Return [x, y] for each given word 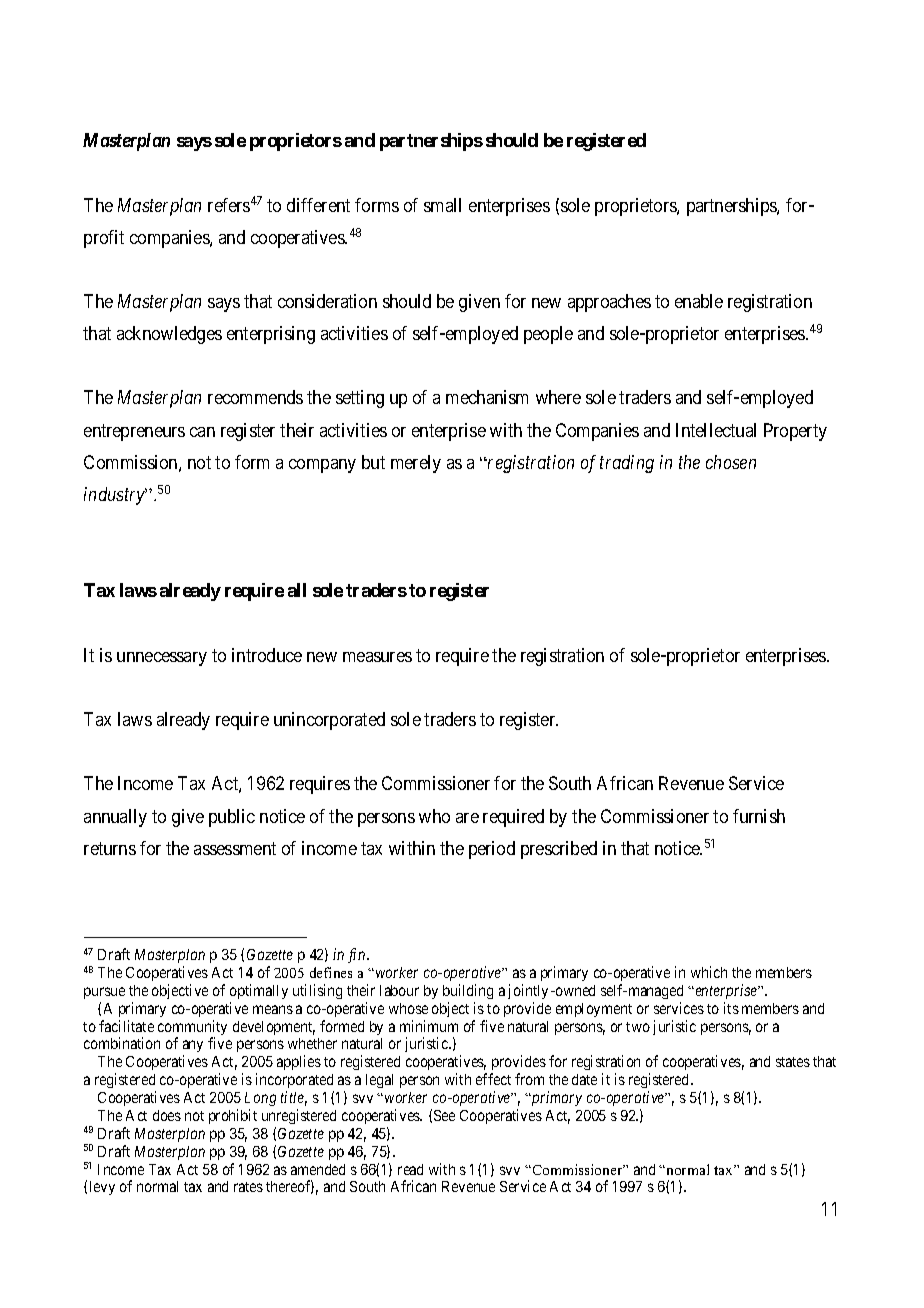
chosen [731, 462]
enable [699, 301]
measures [377, 657]
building [468, 991]
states [793, 1062]
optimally [259, 991]
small [442, 205]
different [318, 205]
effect [493, 1079]
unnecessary [162, 659]
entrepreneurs [134, 432]
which [709, 972]
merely [416, 464]
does [167, 1115]
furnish [759, 816]
